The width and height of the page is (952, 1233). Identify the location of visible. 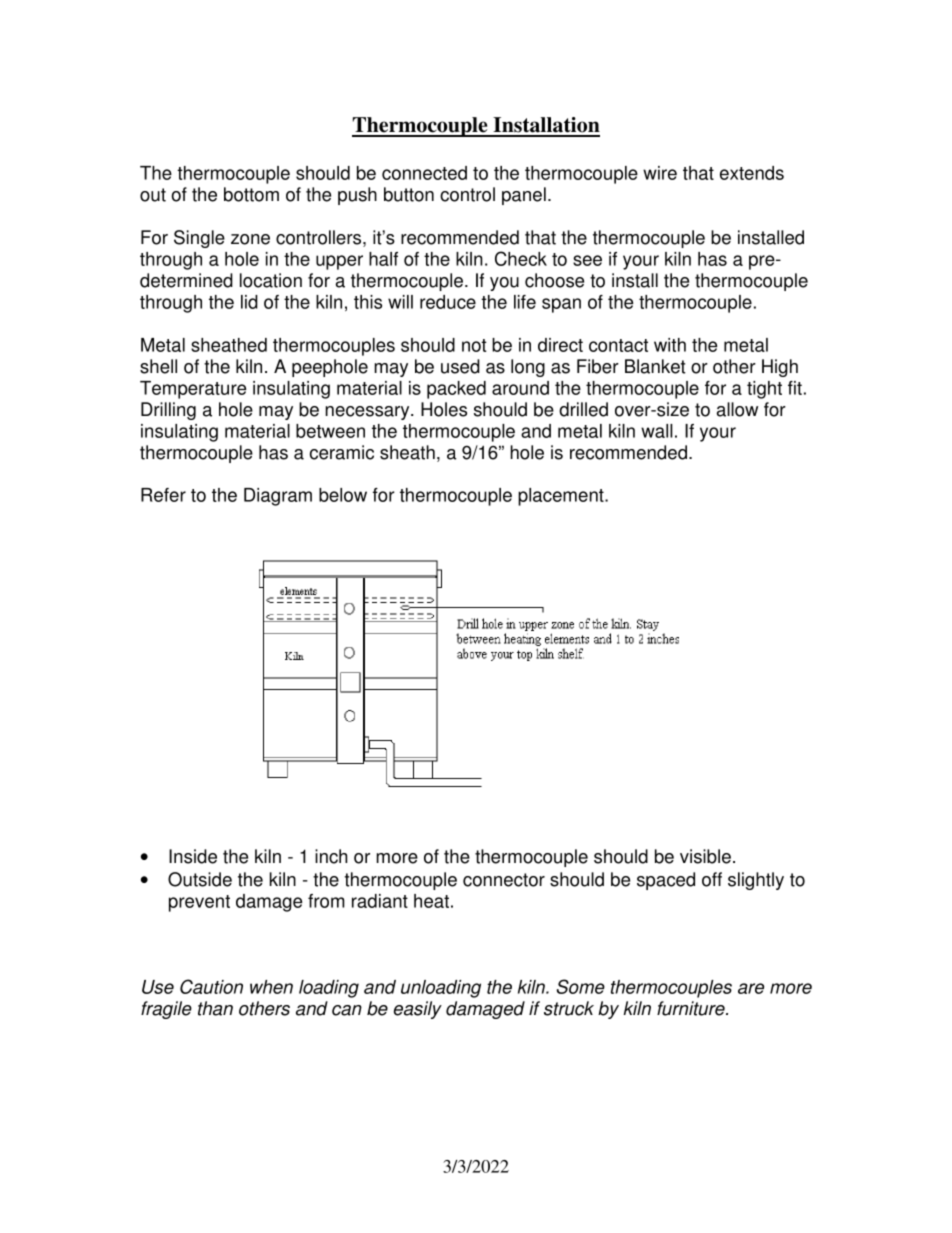
(705, 856).
